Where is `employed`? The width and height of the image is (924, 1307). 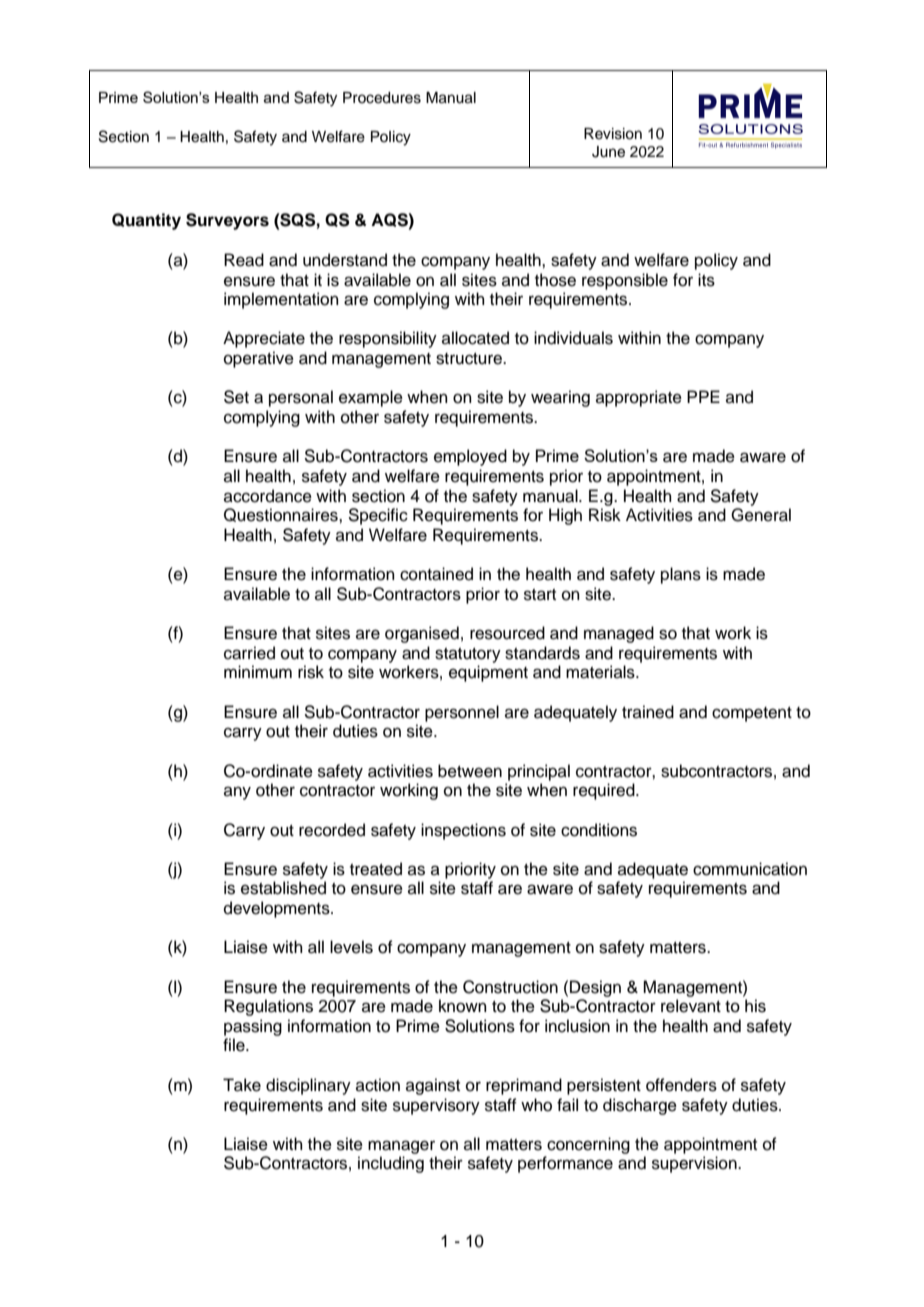
employed is located at coordinates (470, 457).
